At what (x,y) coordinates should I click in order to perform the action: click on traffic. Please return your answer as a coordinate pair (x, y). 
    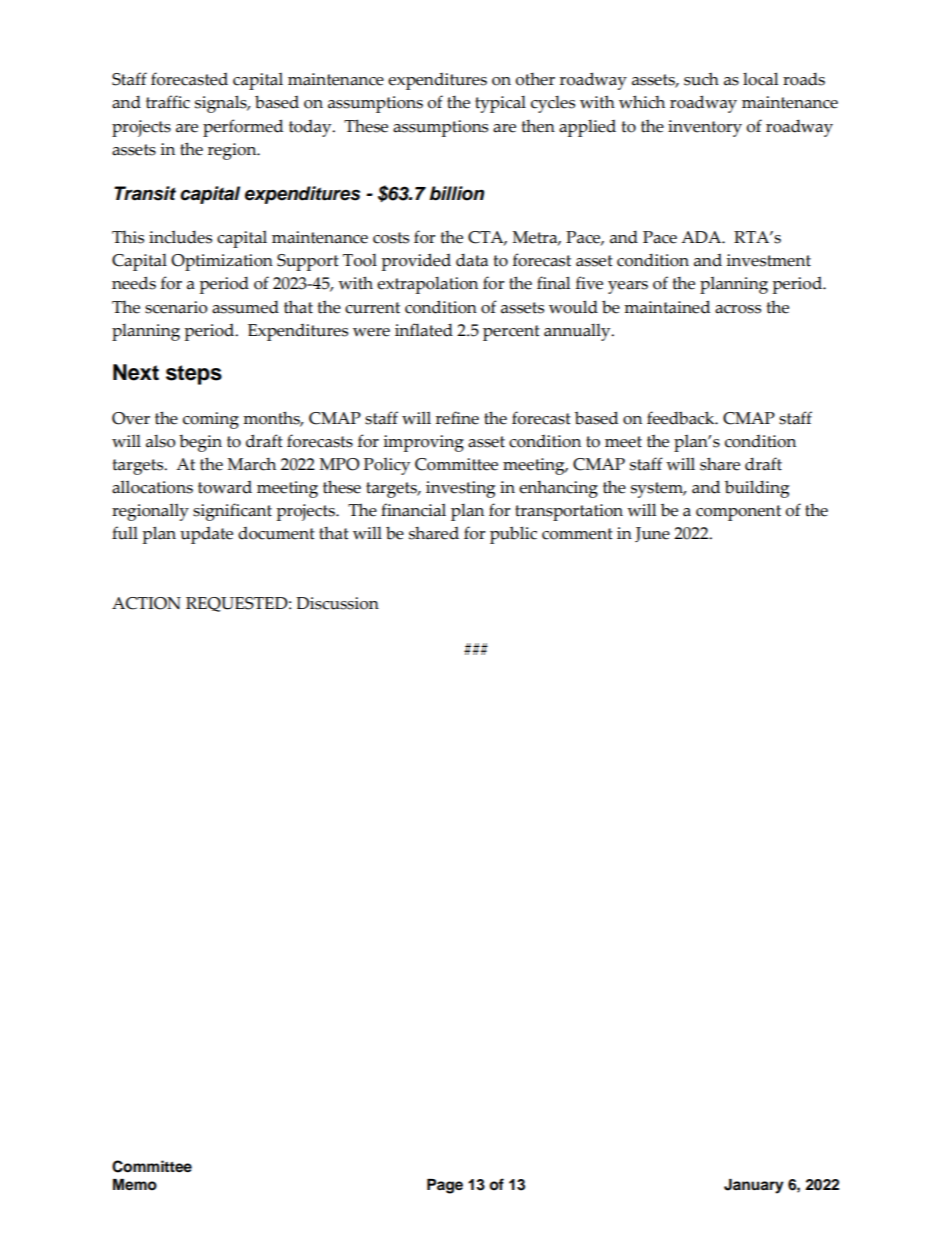
    Looking at the image, I should click on (168, 102).
